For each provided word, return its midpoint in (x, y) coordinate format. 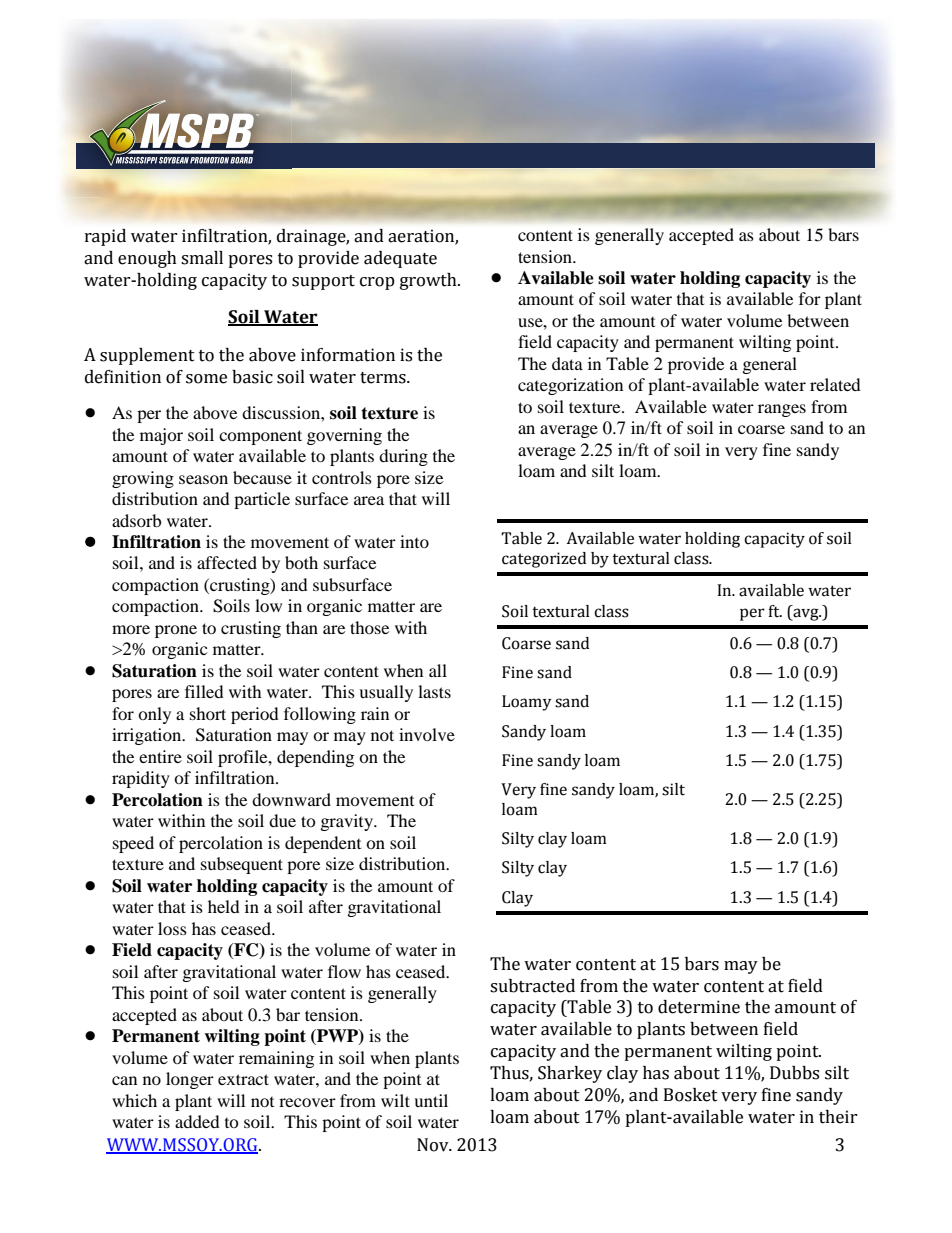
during (403, 457)
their (838, 1117)
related (835, 384)
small (202, 258)
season (203, 479)
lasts (434, 691)
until (431, 1100)
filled (204, 691)
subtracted (532, 986)
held (224, 906)
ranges (782, 410)
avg (806, 614)
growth (429, 281)
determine (699, 1007)
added (197, 1121)
